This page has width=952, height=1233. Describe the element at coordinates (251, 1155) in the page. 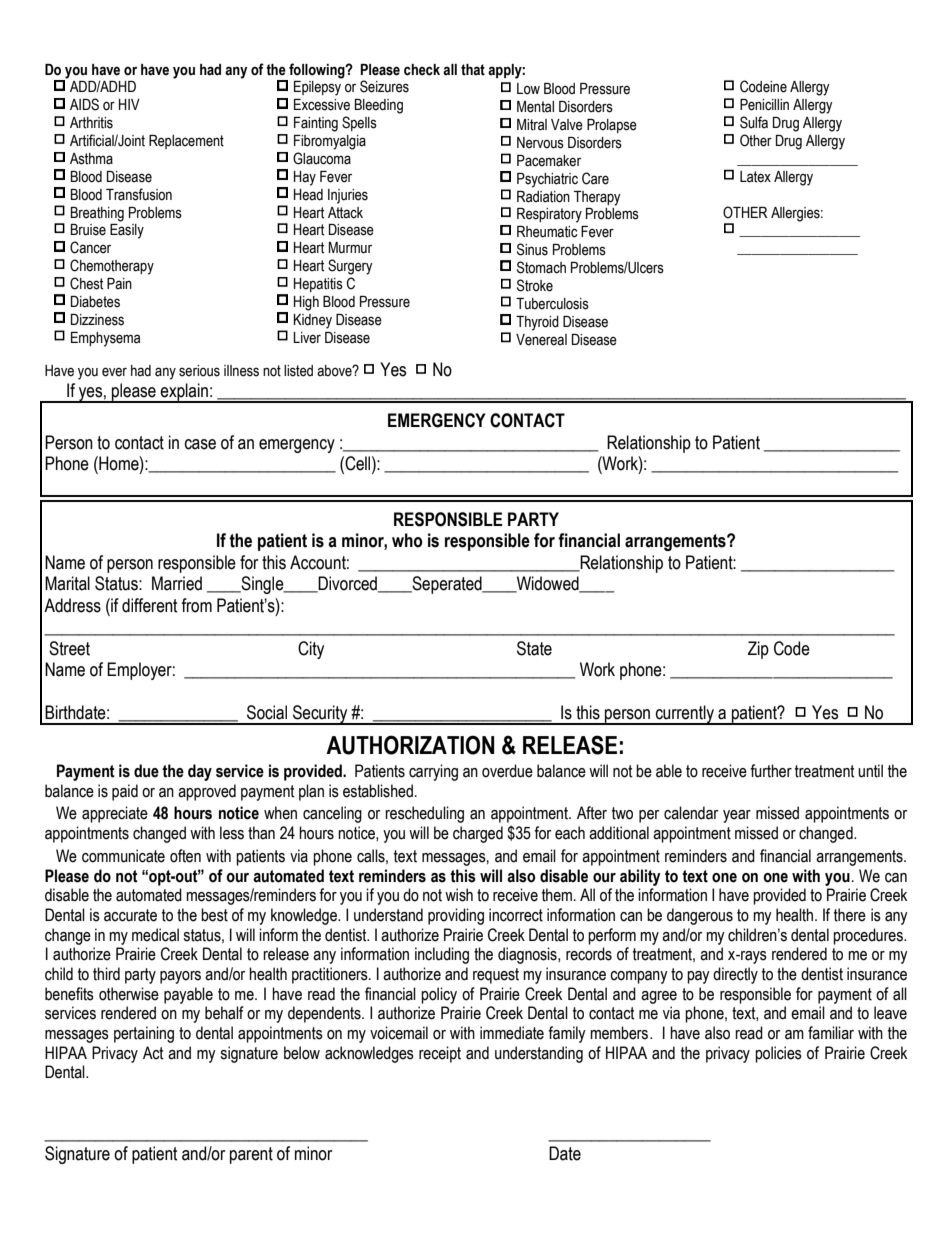

I see `parent` at that location.
